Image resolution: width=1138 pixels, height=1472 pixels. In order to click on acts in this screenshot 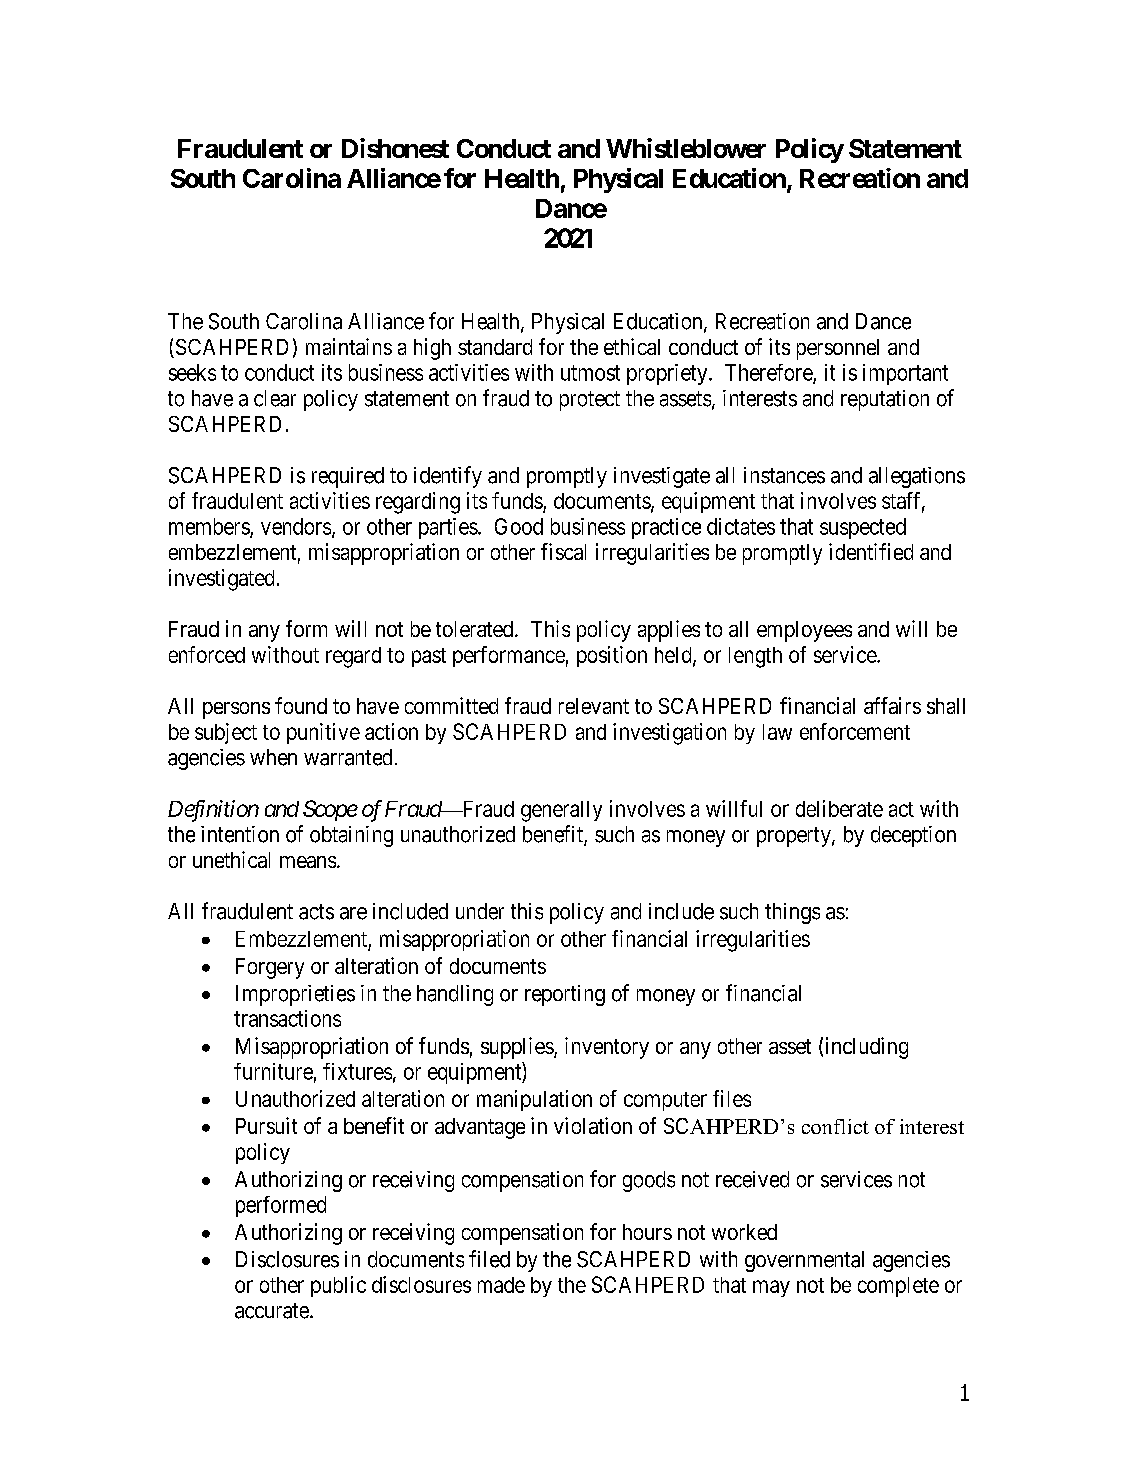, I will do `click(316, 912)`.
